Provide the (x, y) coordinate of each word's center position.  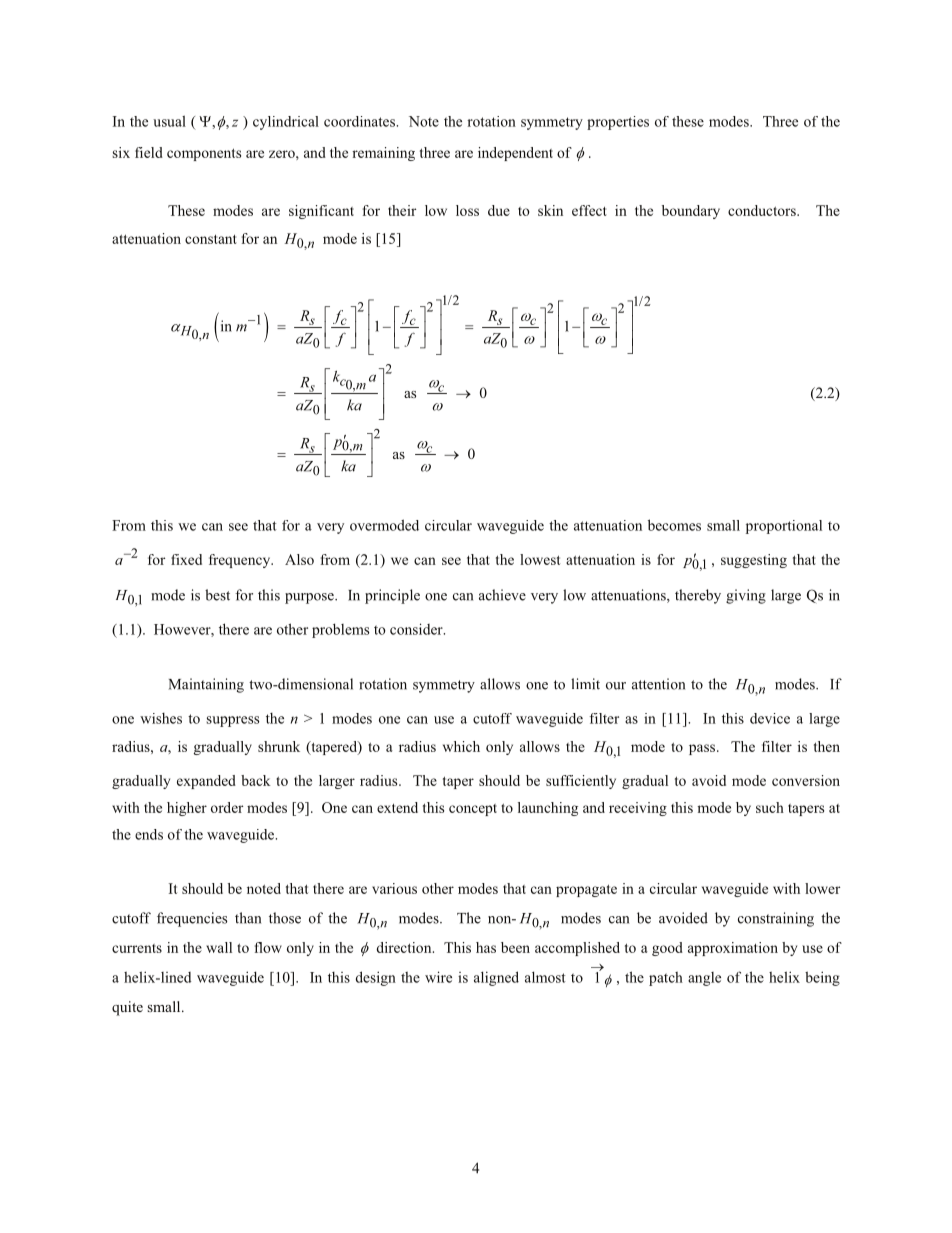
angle (704, 979)
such (770, 807)
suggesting (754, 561)
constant (211, 239)
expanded (206, 782)
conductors (763, 210)
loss (467, 210)
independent (515, 154)
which (461, 746)
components (204, 154)
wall (219, 947)
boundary (691, 212)
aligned (496, 978)
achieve (502, 595)
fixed (186, 559)
